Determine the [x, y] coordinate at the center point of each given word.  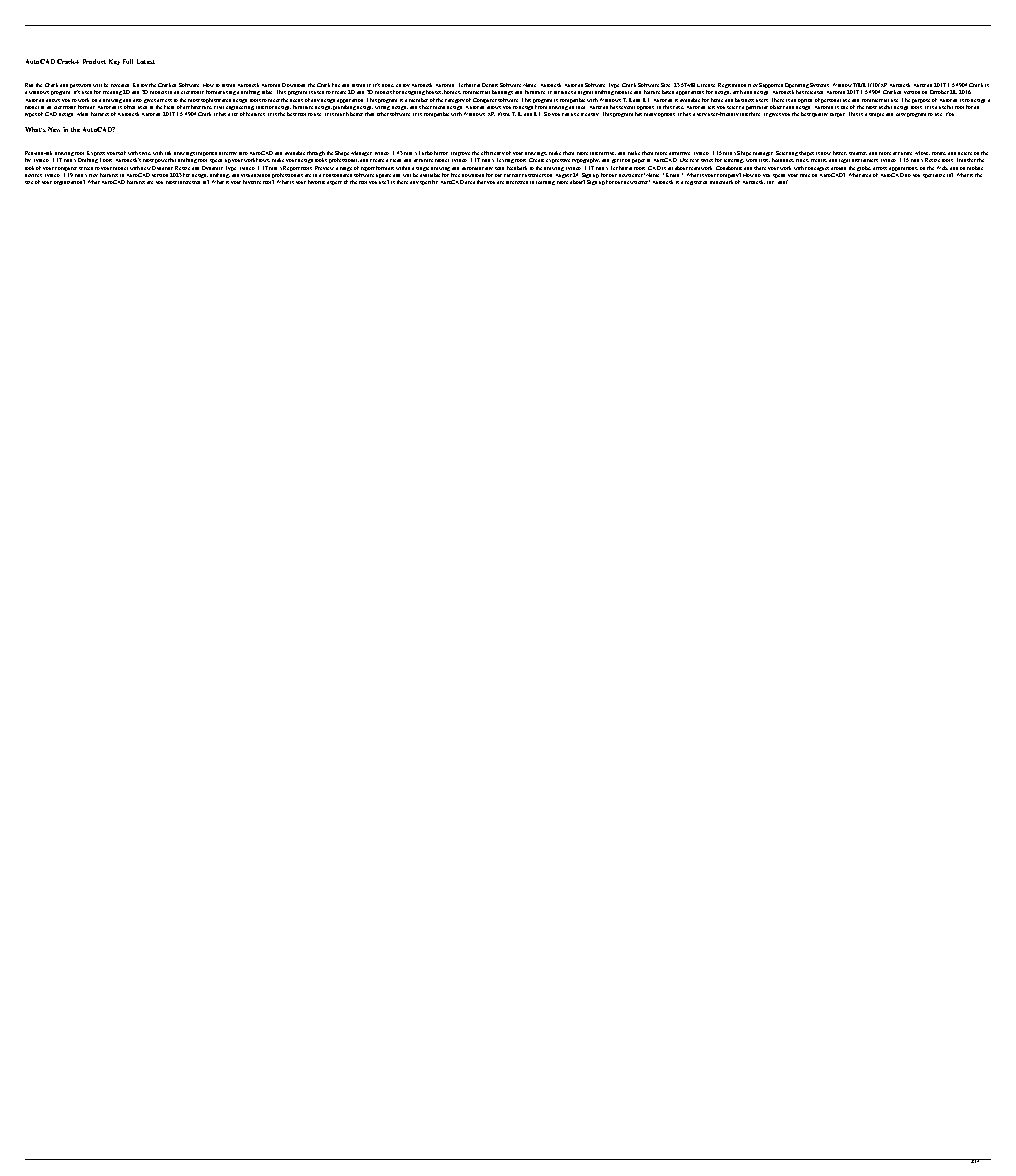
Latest [146, 61]
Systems [819, 85]
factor [441, 153]
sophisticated [216, 100]
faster [840, 153]
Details [490, 85]
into [243, 153]
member [418, 100]
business [744, 100]
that [481, 182]
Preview [324, 168]
